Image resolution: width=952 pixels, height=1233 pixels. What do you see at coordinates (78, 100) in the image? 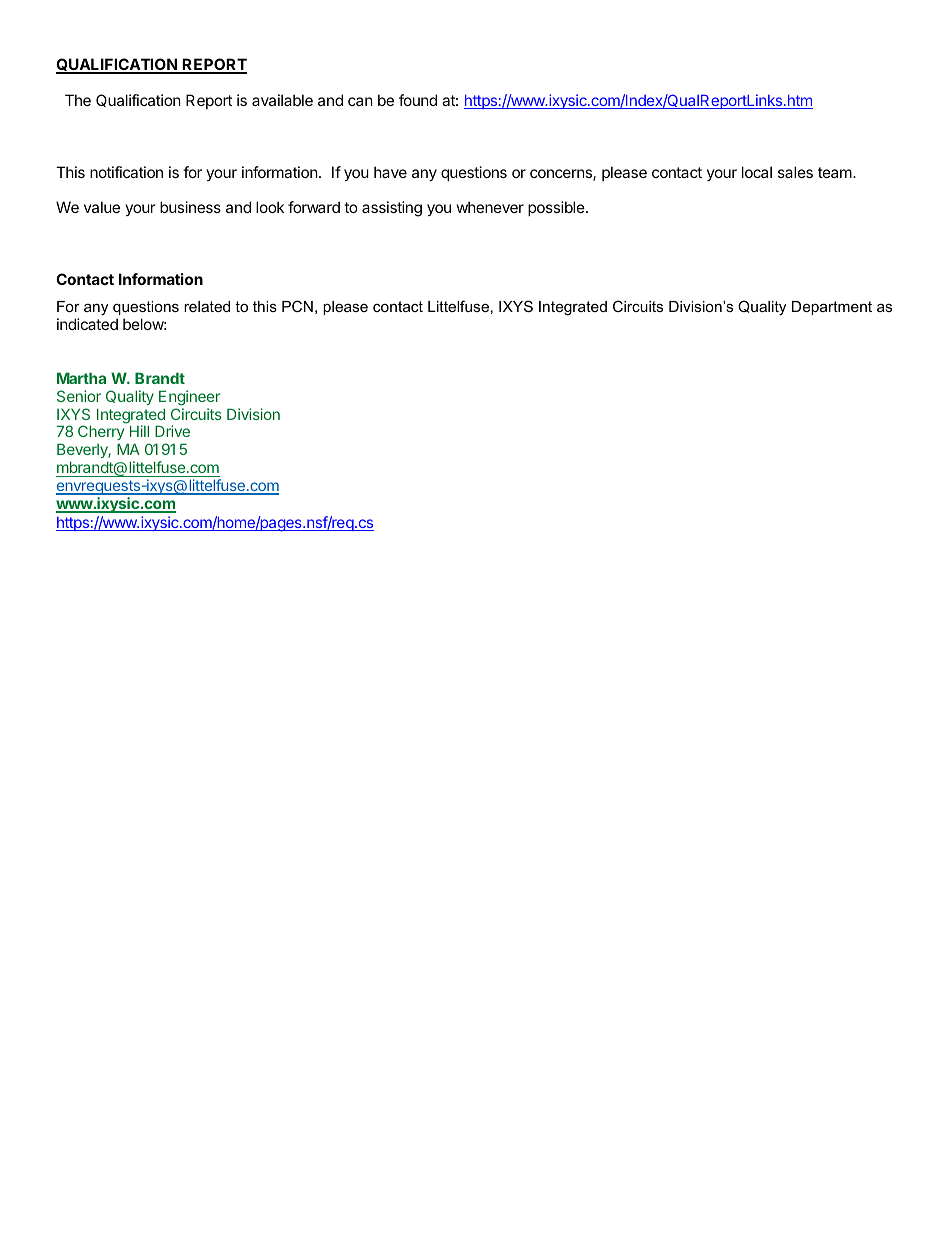
I see `The` at bounding box center [78, 100].
